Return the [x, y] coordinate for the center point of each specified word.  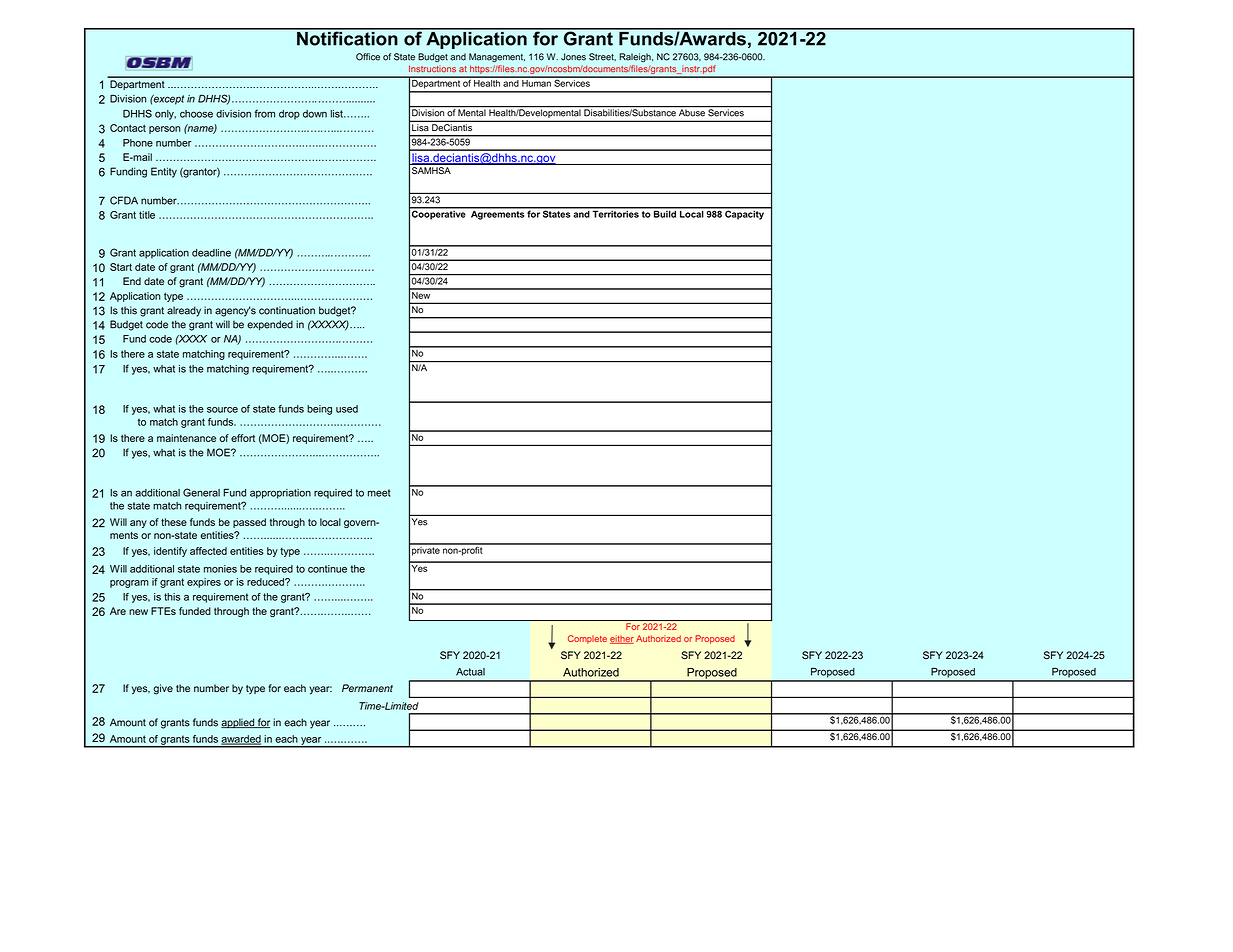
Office [368, 57]
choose [196, 114]
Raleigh [636, 57]
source [222, 410]
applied [238, 723]
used [347, 409]
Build [665, 213]
